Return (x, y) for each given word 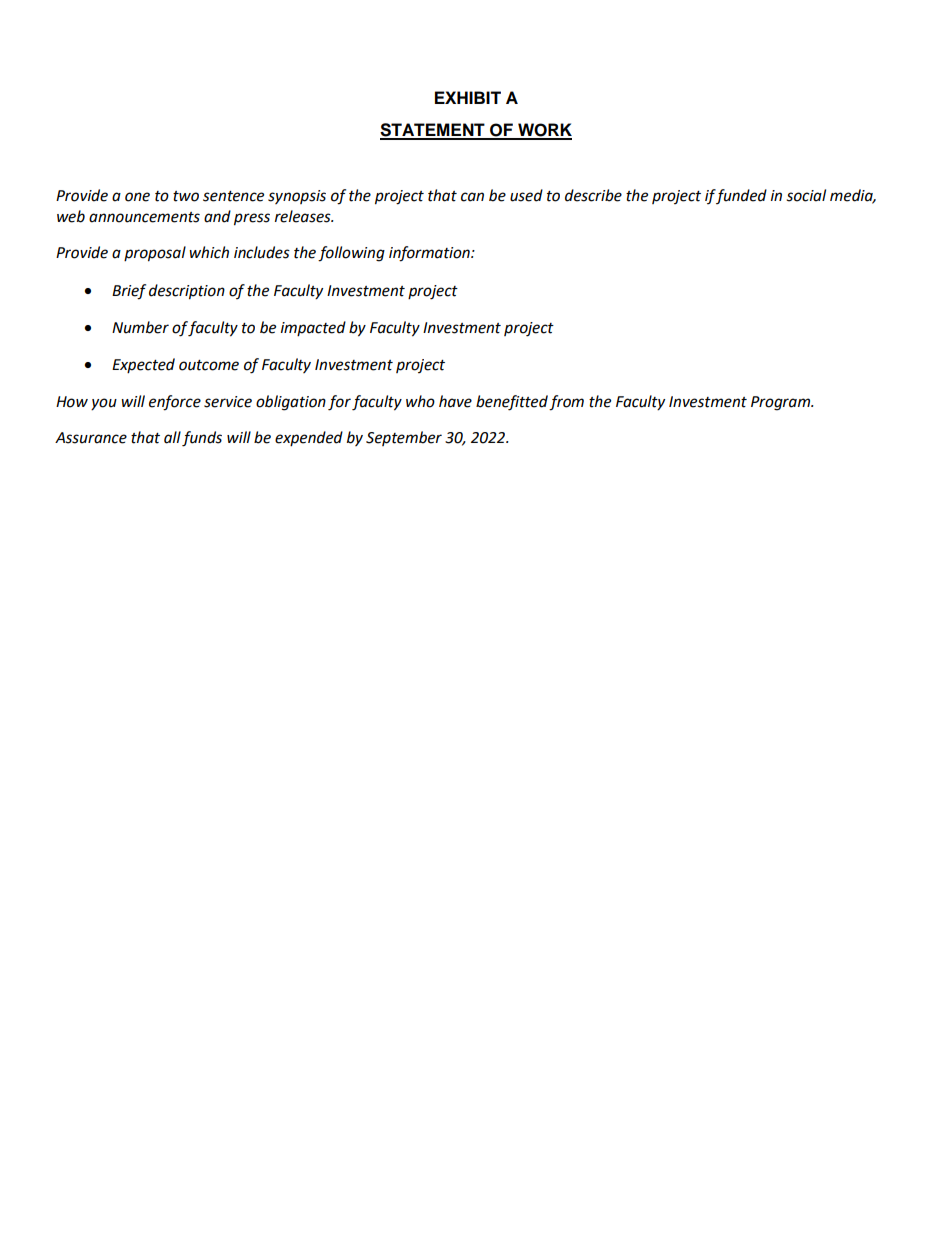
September (404, 438)
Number (140, 327)
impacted (313, 328)
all (172, 437)
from (566, 403)
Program (782, 403)
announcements (144, 217)
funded (741, 196)
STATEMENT (433, 131)
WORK (544, 131)
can (472, 197)
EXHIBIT (468, 97)
